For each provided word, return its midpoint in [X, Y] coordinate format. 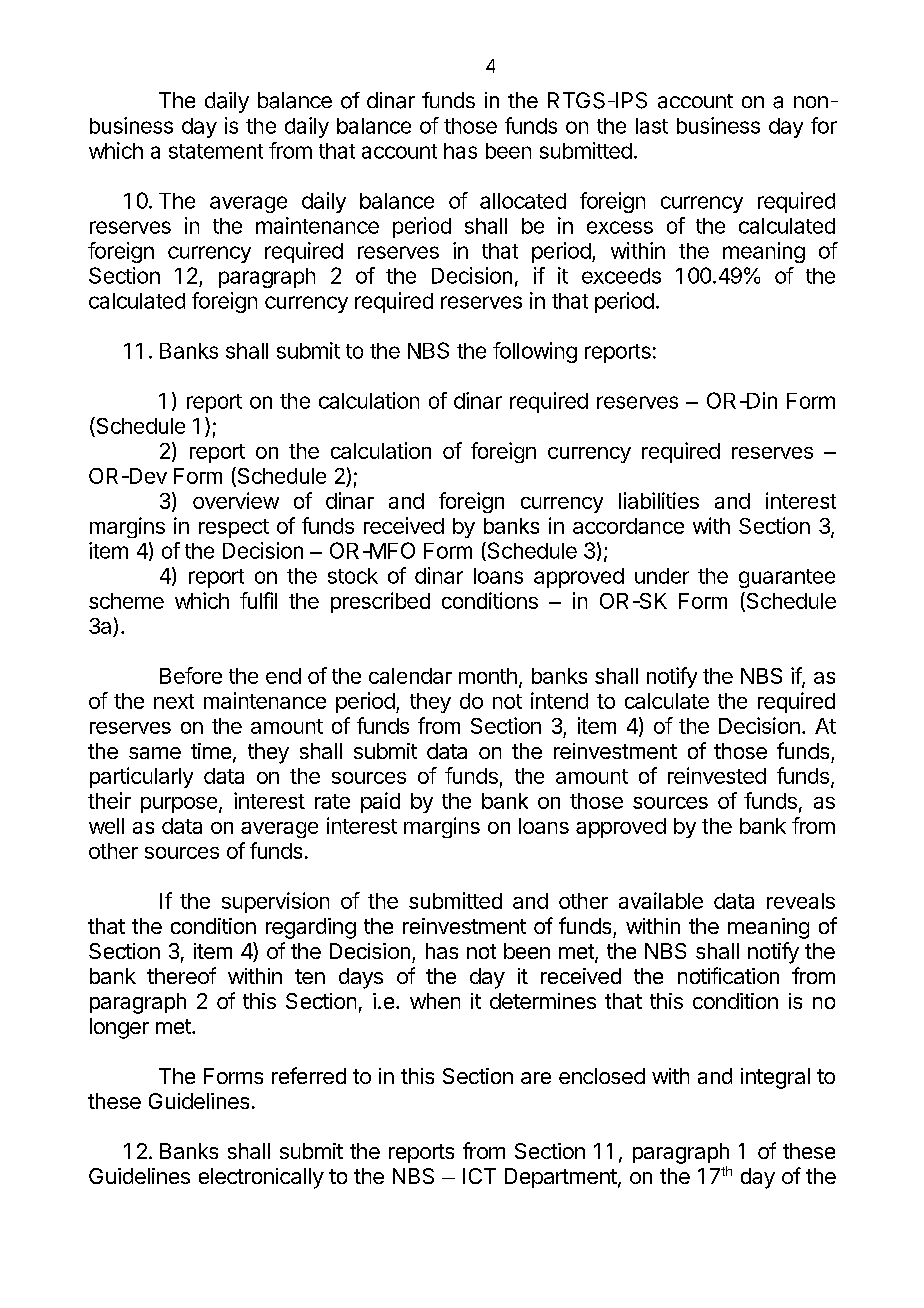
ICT [479, 1176]
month [488, 676]
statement [216, 151]
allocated [523, 201]
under [662, 576]
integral [775, 1078]
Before [191, 675]
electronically [261, 1178]
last [652, 126]
